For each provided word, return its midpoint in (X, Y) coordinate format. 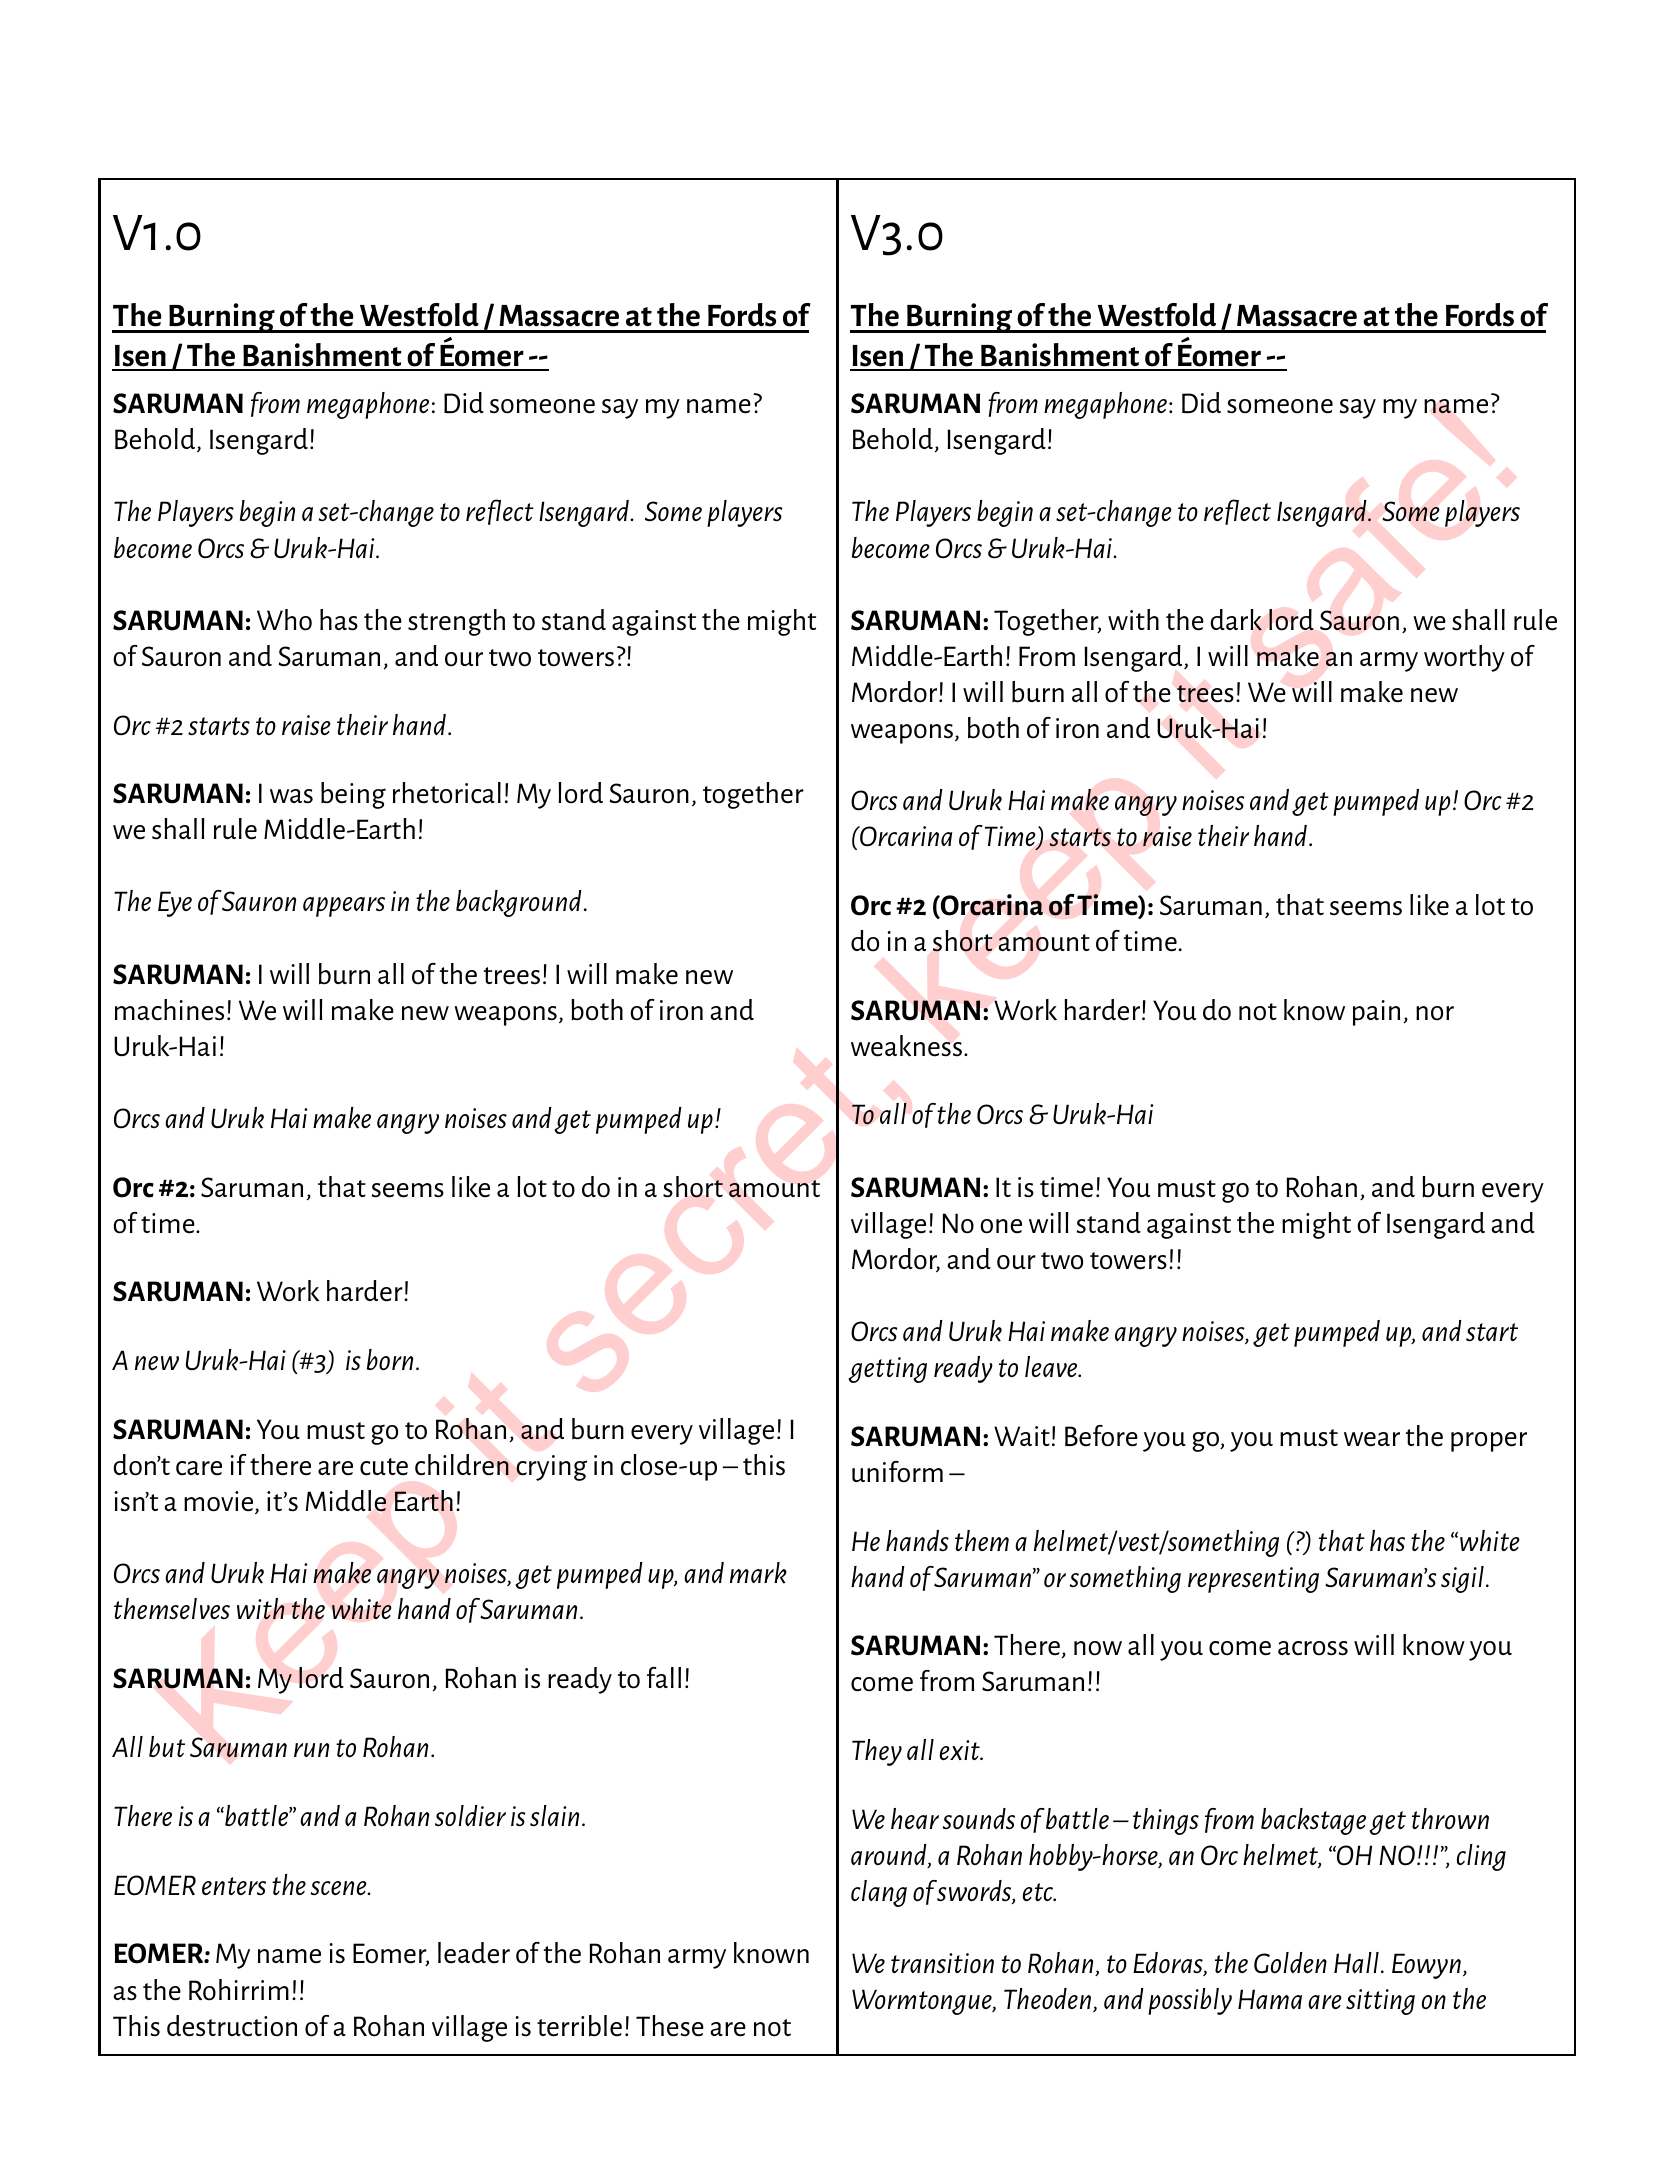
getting (887, 1370)
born (390, 1360)
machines (169, 1010)
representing (1253, 1580)
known (771, 1953)
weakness (906, 1046)
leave (1052, 1366)
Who (284, 620)
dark (1236, 620)
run (311, 1750)
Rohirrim (239, 1990)
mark (758, 1573)
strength (456, 622)
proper (1489, 1442)
